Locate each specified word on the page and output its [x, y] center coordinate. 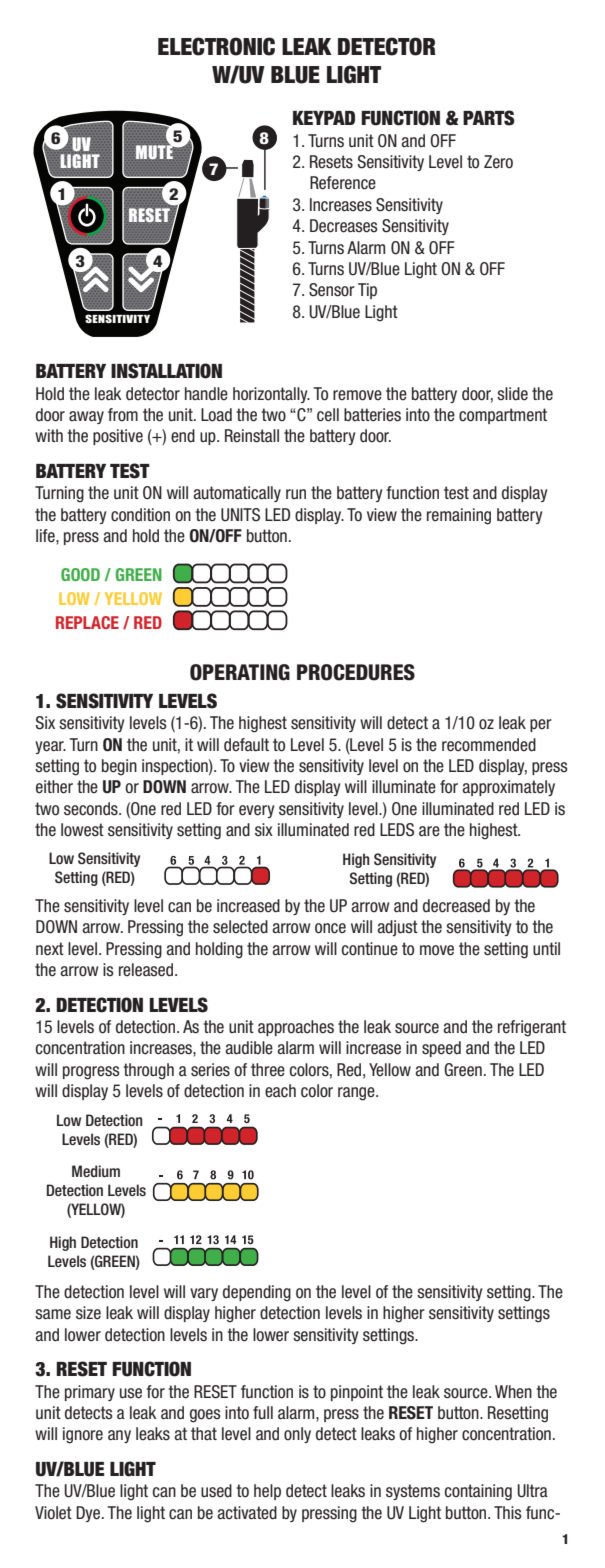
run [296, 494]
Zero [498, 162]
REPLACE [87, 622]
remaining [459, 516]
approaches [296, 1028]
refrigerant [532, 1028]
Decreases [344, 226]
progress [91, 1073]
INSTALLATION [166, 371]
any [119, 1436]
